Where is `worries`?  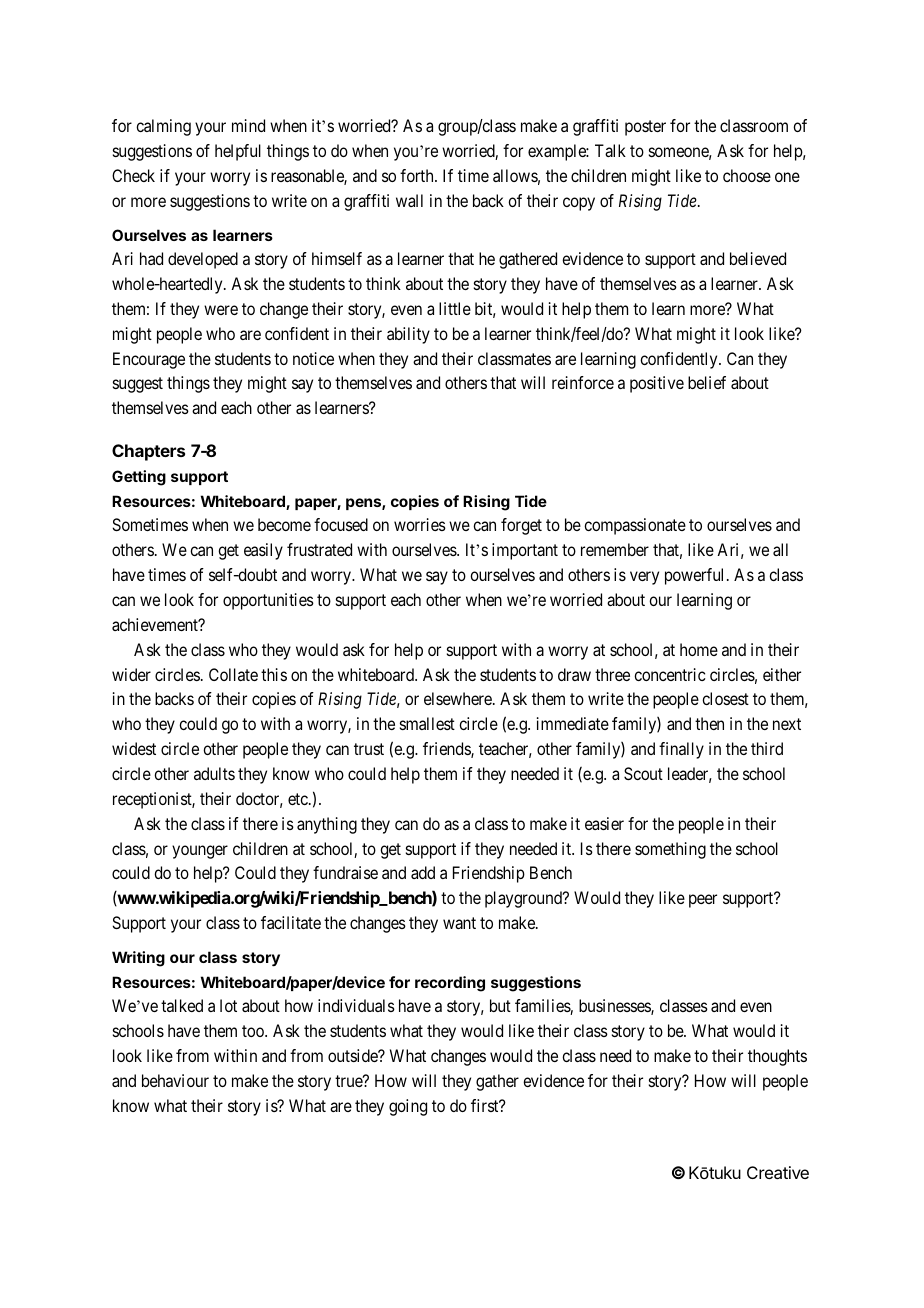 worries is located at coordinates (420, 524).
